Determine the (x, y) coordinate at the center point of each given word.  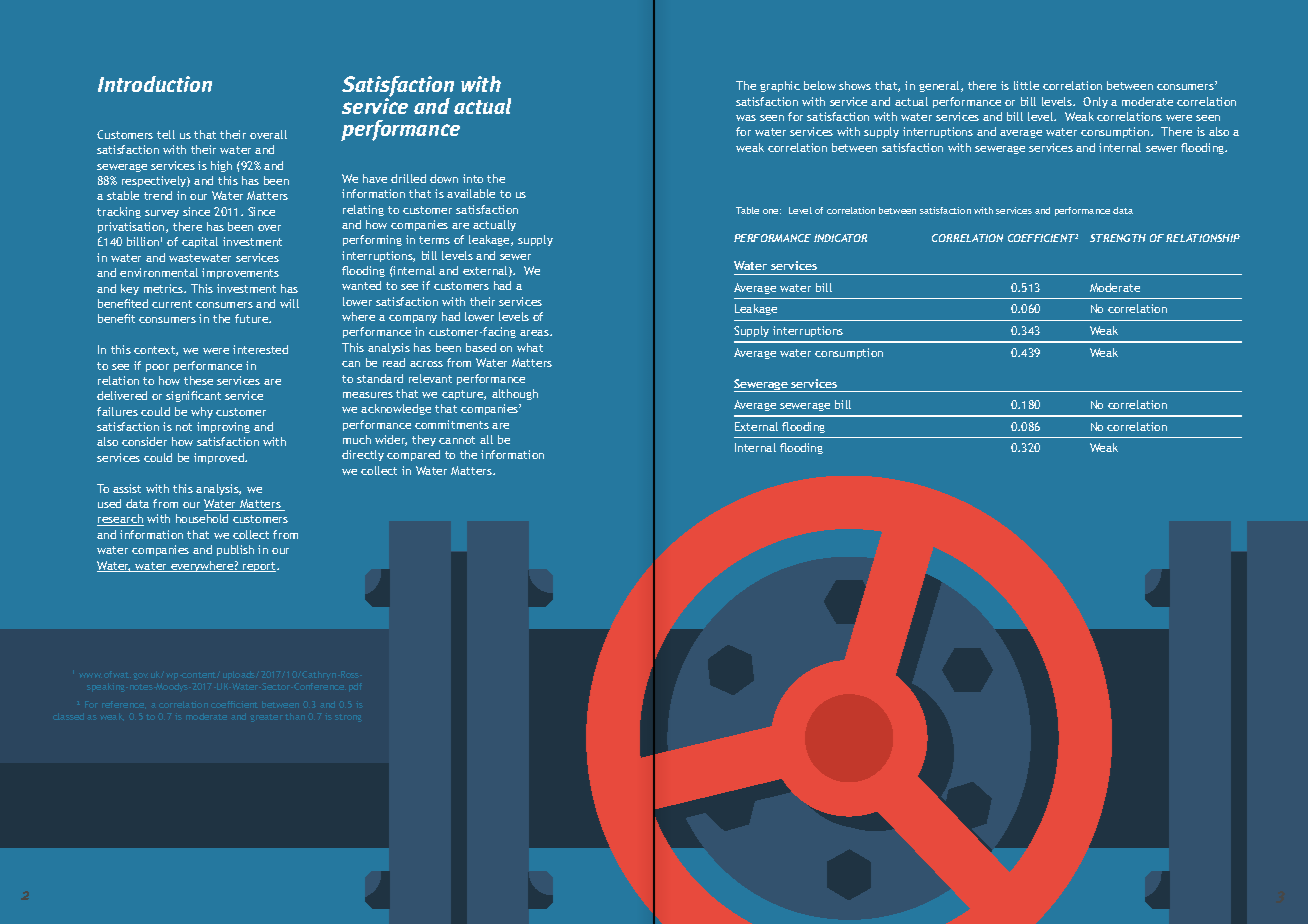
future (253, 318)
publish (235, 550)
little (1026, 85)
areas (535, 333)
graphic (780, 86)
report (260, 567)
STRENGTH (1118, 238)
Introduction (155, 84)
